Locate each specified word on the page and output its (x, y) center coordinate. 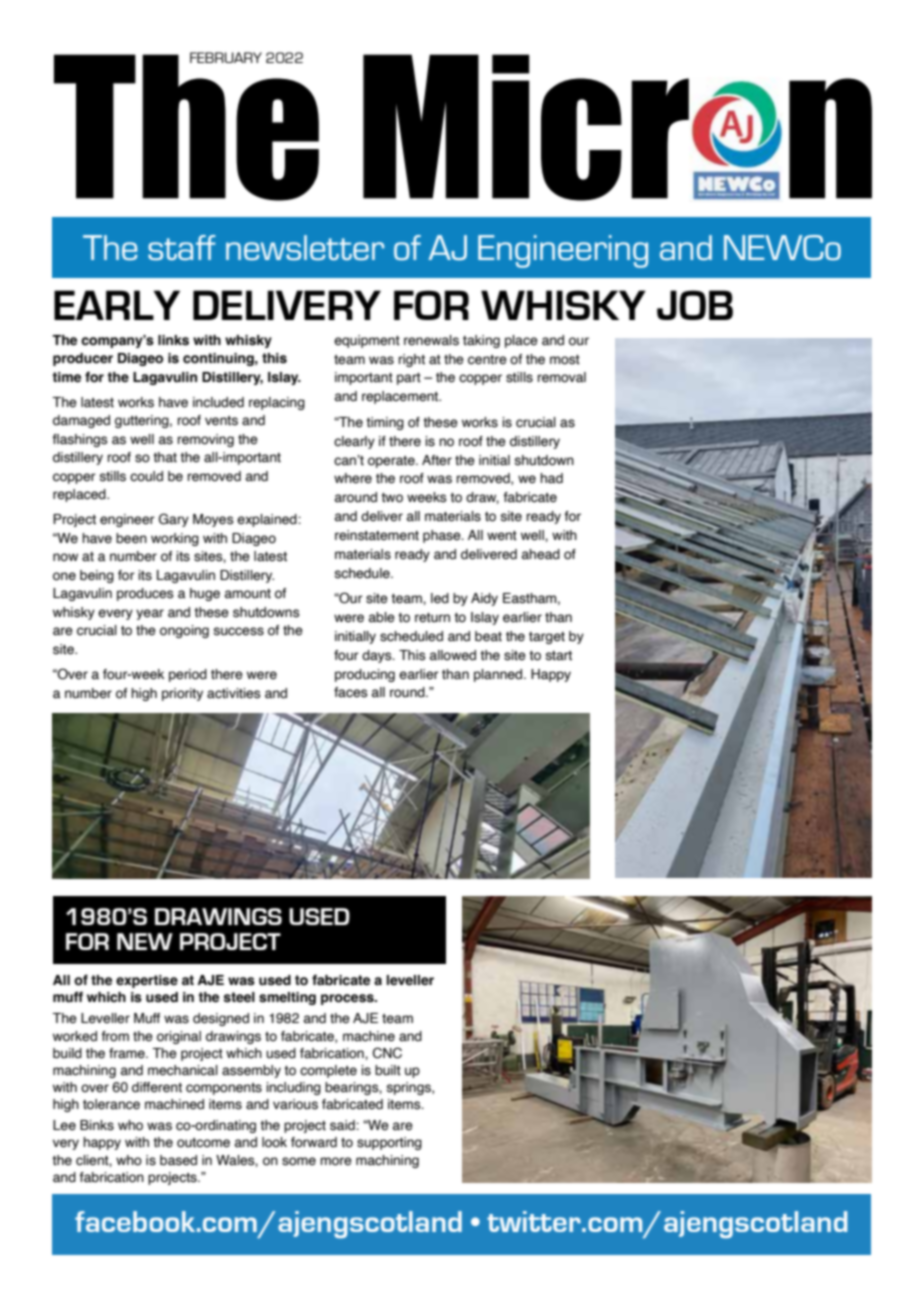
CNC (387, 1053)
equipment (367, 341)
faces (351, 692)
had (551, 478)
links (173, 340)
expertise (147, 981)
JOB (695, 305)
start (559, 656)
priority (182, 694)
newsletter (305, 247)
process (348, 999)
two (392, 498)
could (146, 476)
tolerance (111, 1104)
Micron (617, 127)
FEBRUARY (226, 57)
